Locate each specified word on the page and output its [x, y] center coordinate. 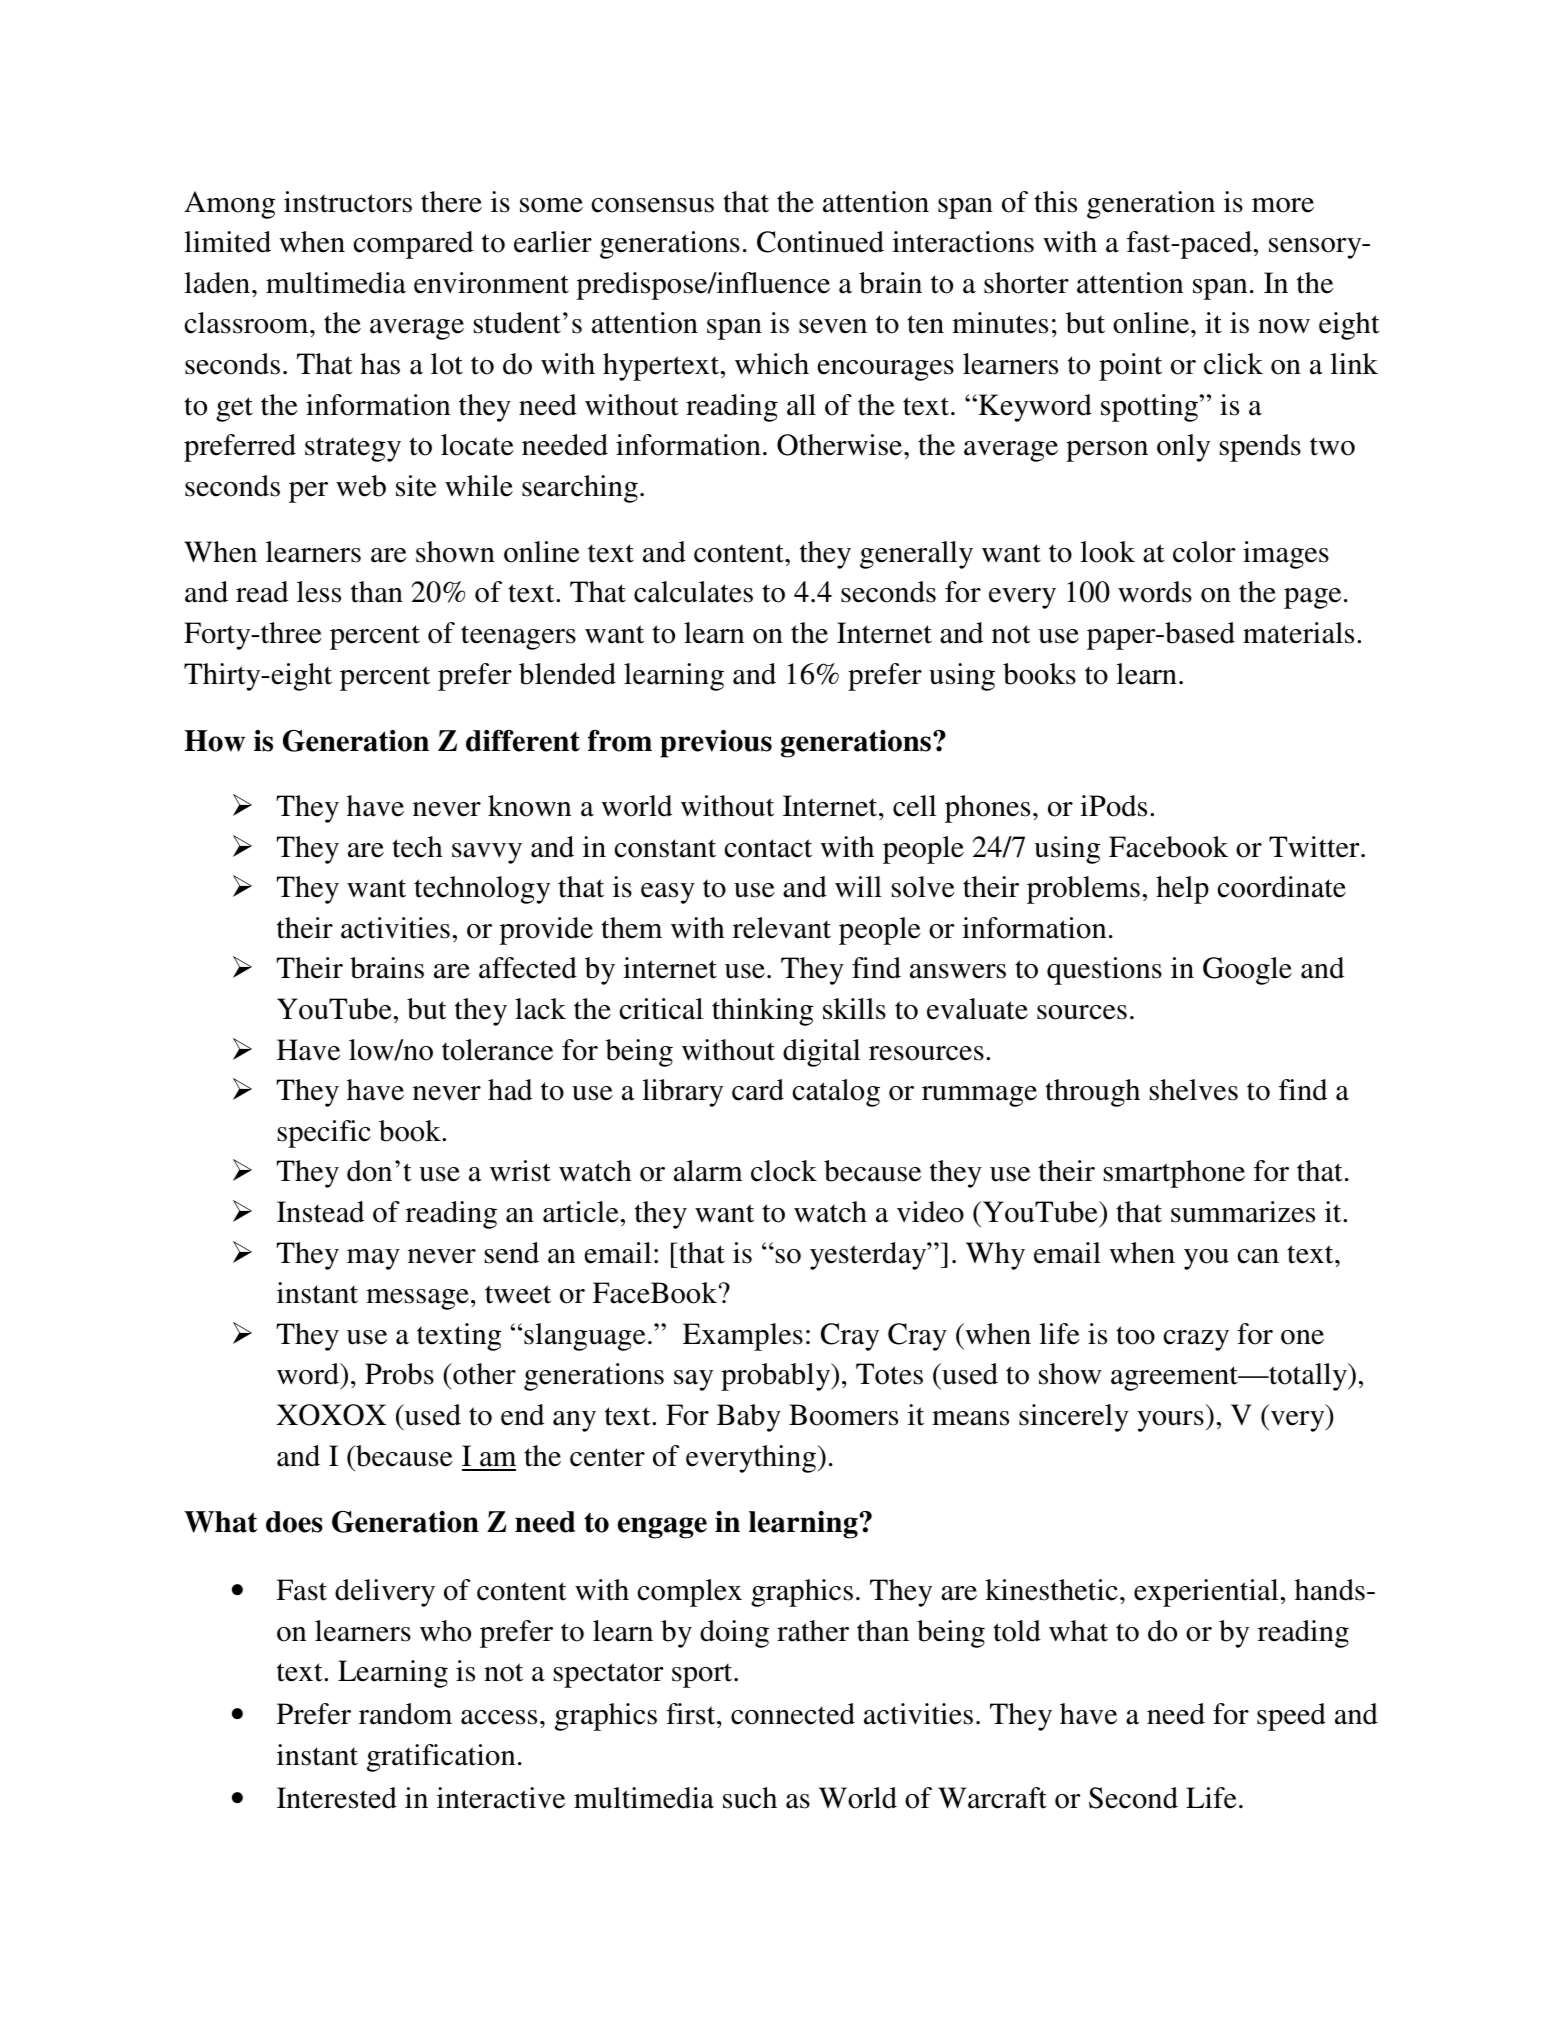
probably [777, 1377]
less [319, 592]
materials [1298, 633]
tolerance [497, 1050]
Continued [820, 242]
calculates [693, 592]
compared [413, 245]
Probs [399, 1374]
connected [793, 1714]
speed [1291, 1717]
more [1283, 205]
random [405, 1714]
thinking [762, 1012]
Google [1247, 971]
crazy [1196, 1340]
